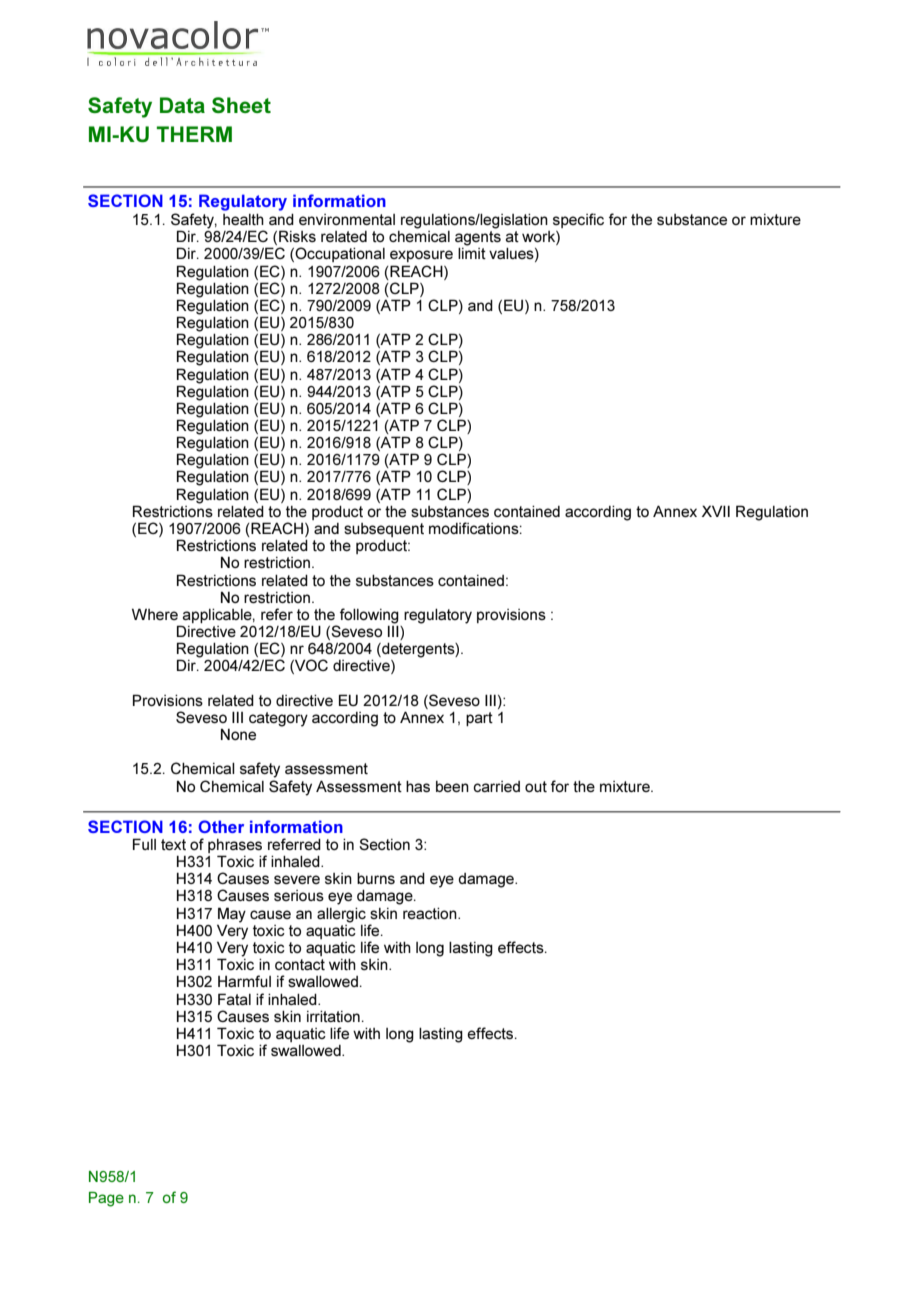 The height and width of the page is (1308, 924). I want to click on specific, so click(578, 220).
